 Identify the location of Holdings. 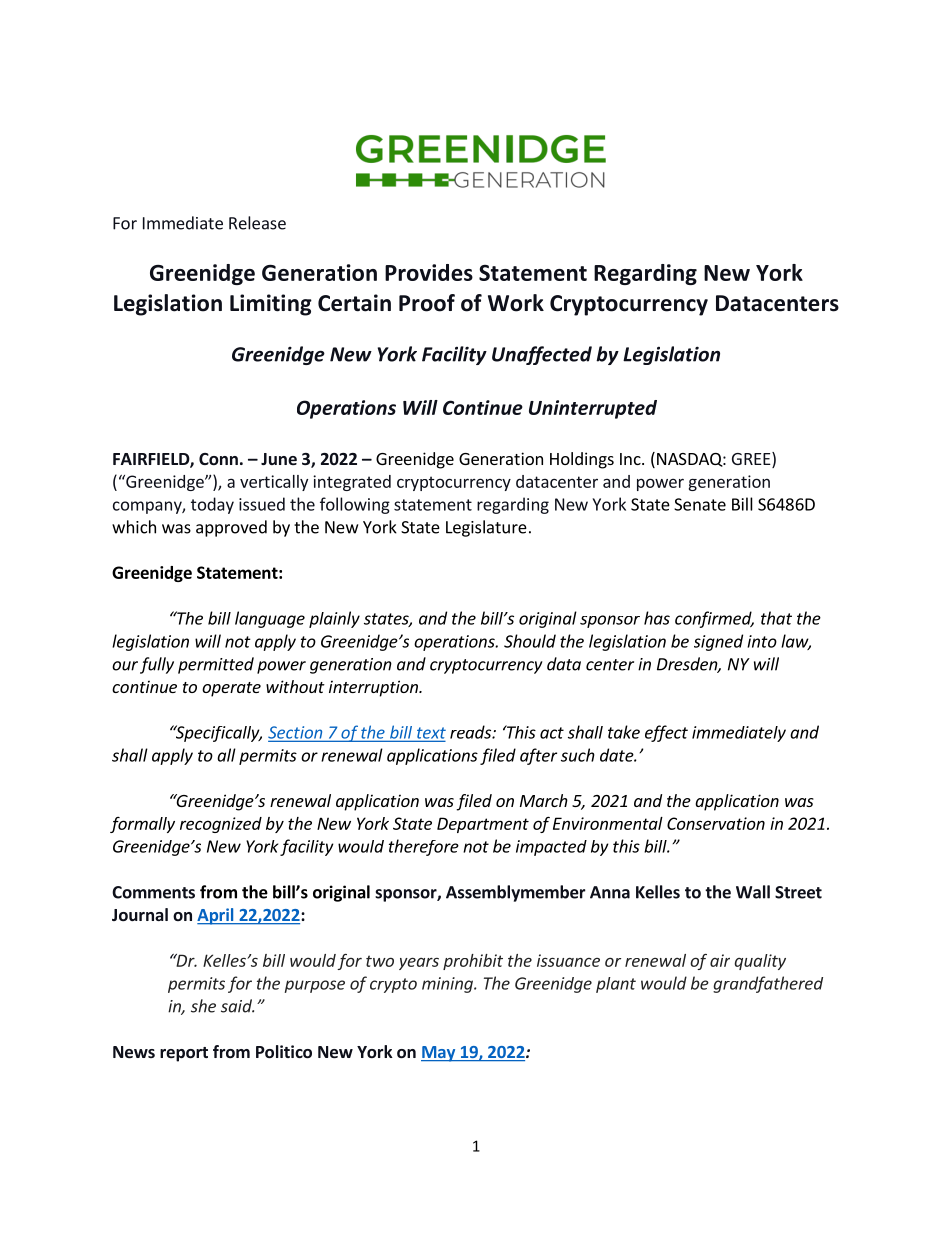
(582, 460).
